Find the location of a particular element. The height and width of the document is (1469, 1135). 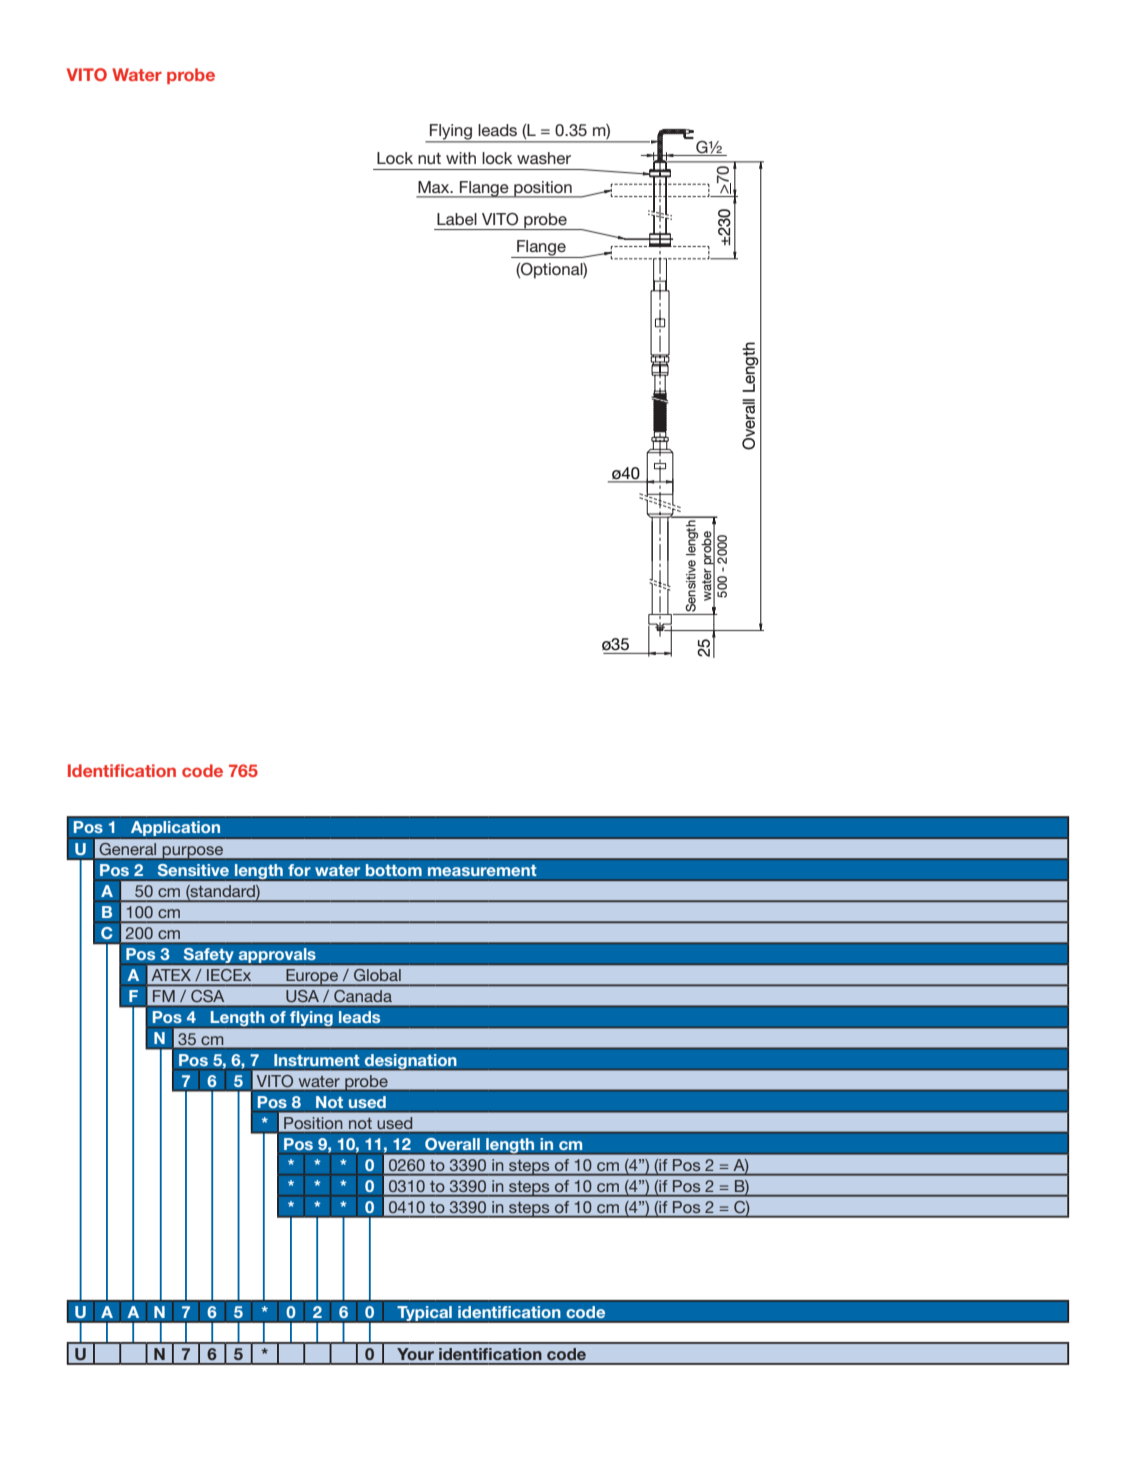

Europe is located at coordinates (312, 978).
